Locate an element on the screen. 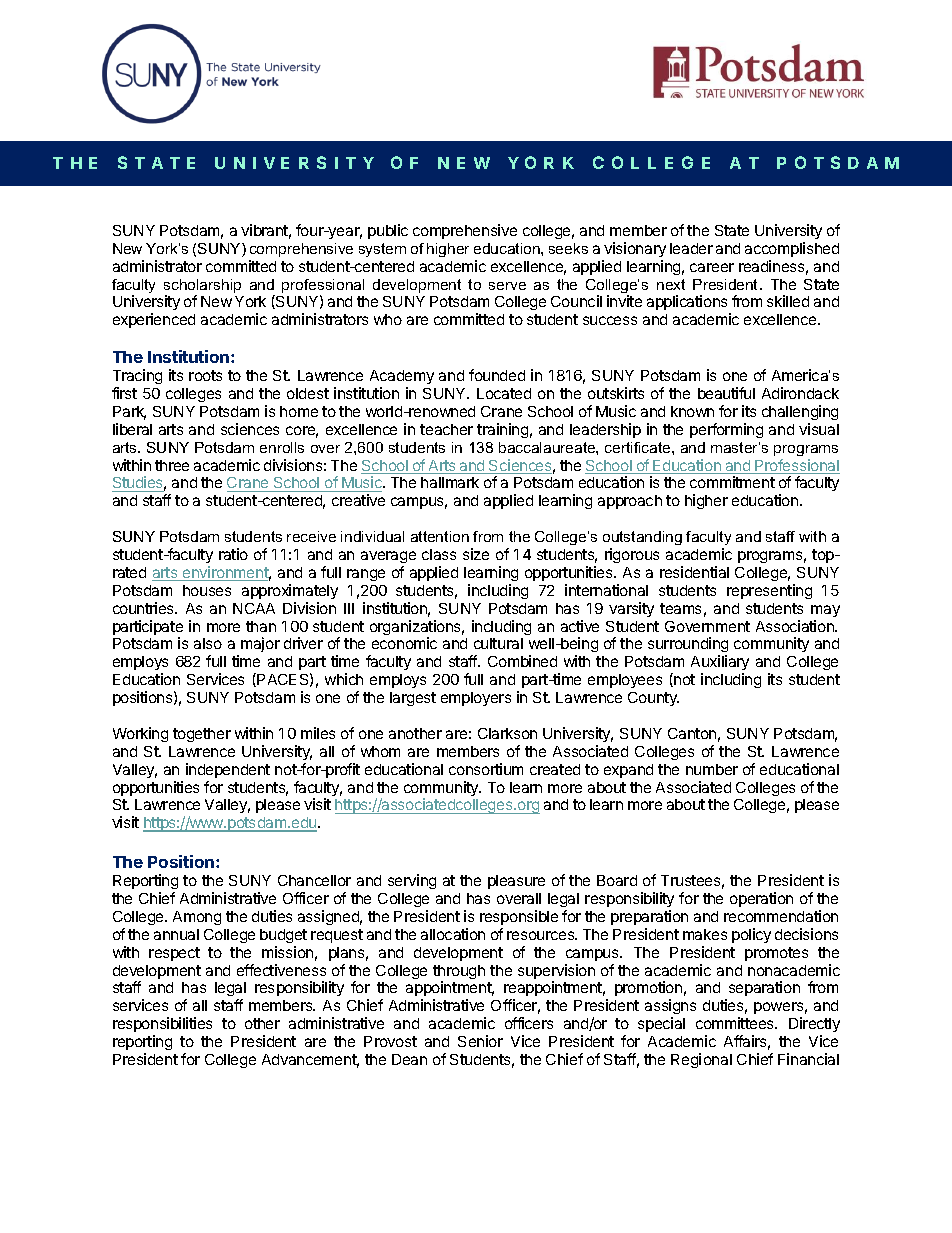 The image size is (952, 1233). responsibilities is located at coordinates (162, 1024).
